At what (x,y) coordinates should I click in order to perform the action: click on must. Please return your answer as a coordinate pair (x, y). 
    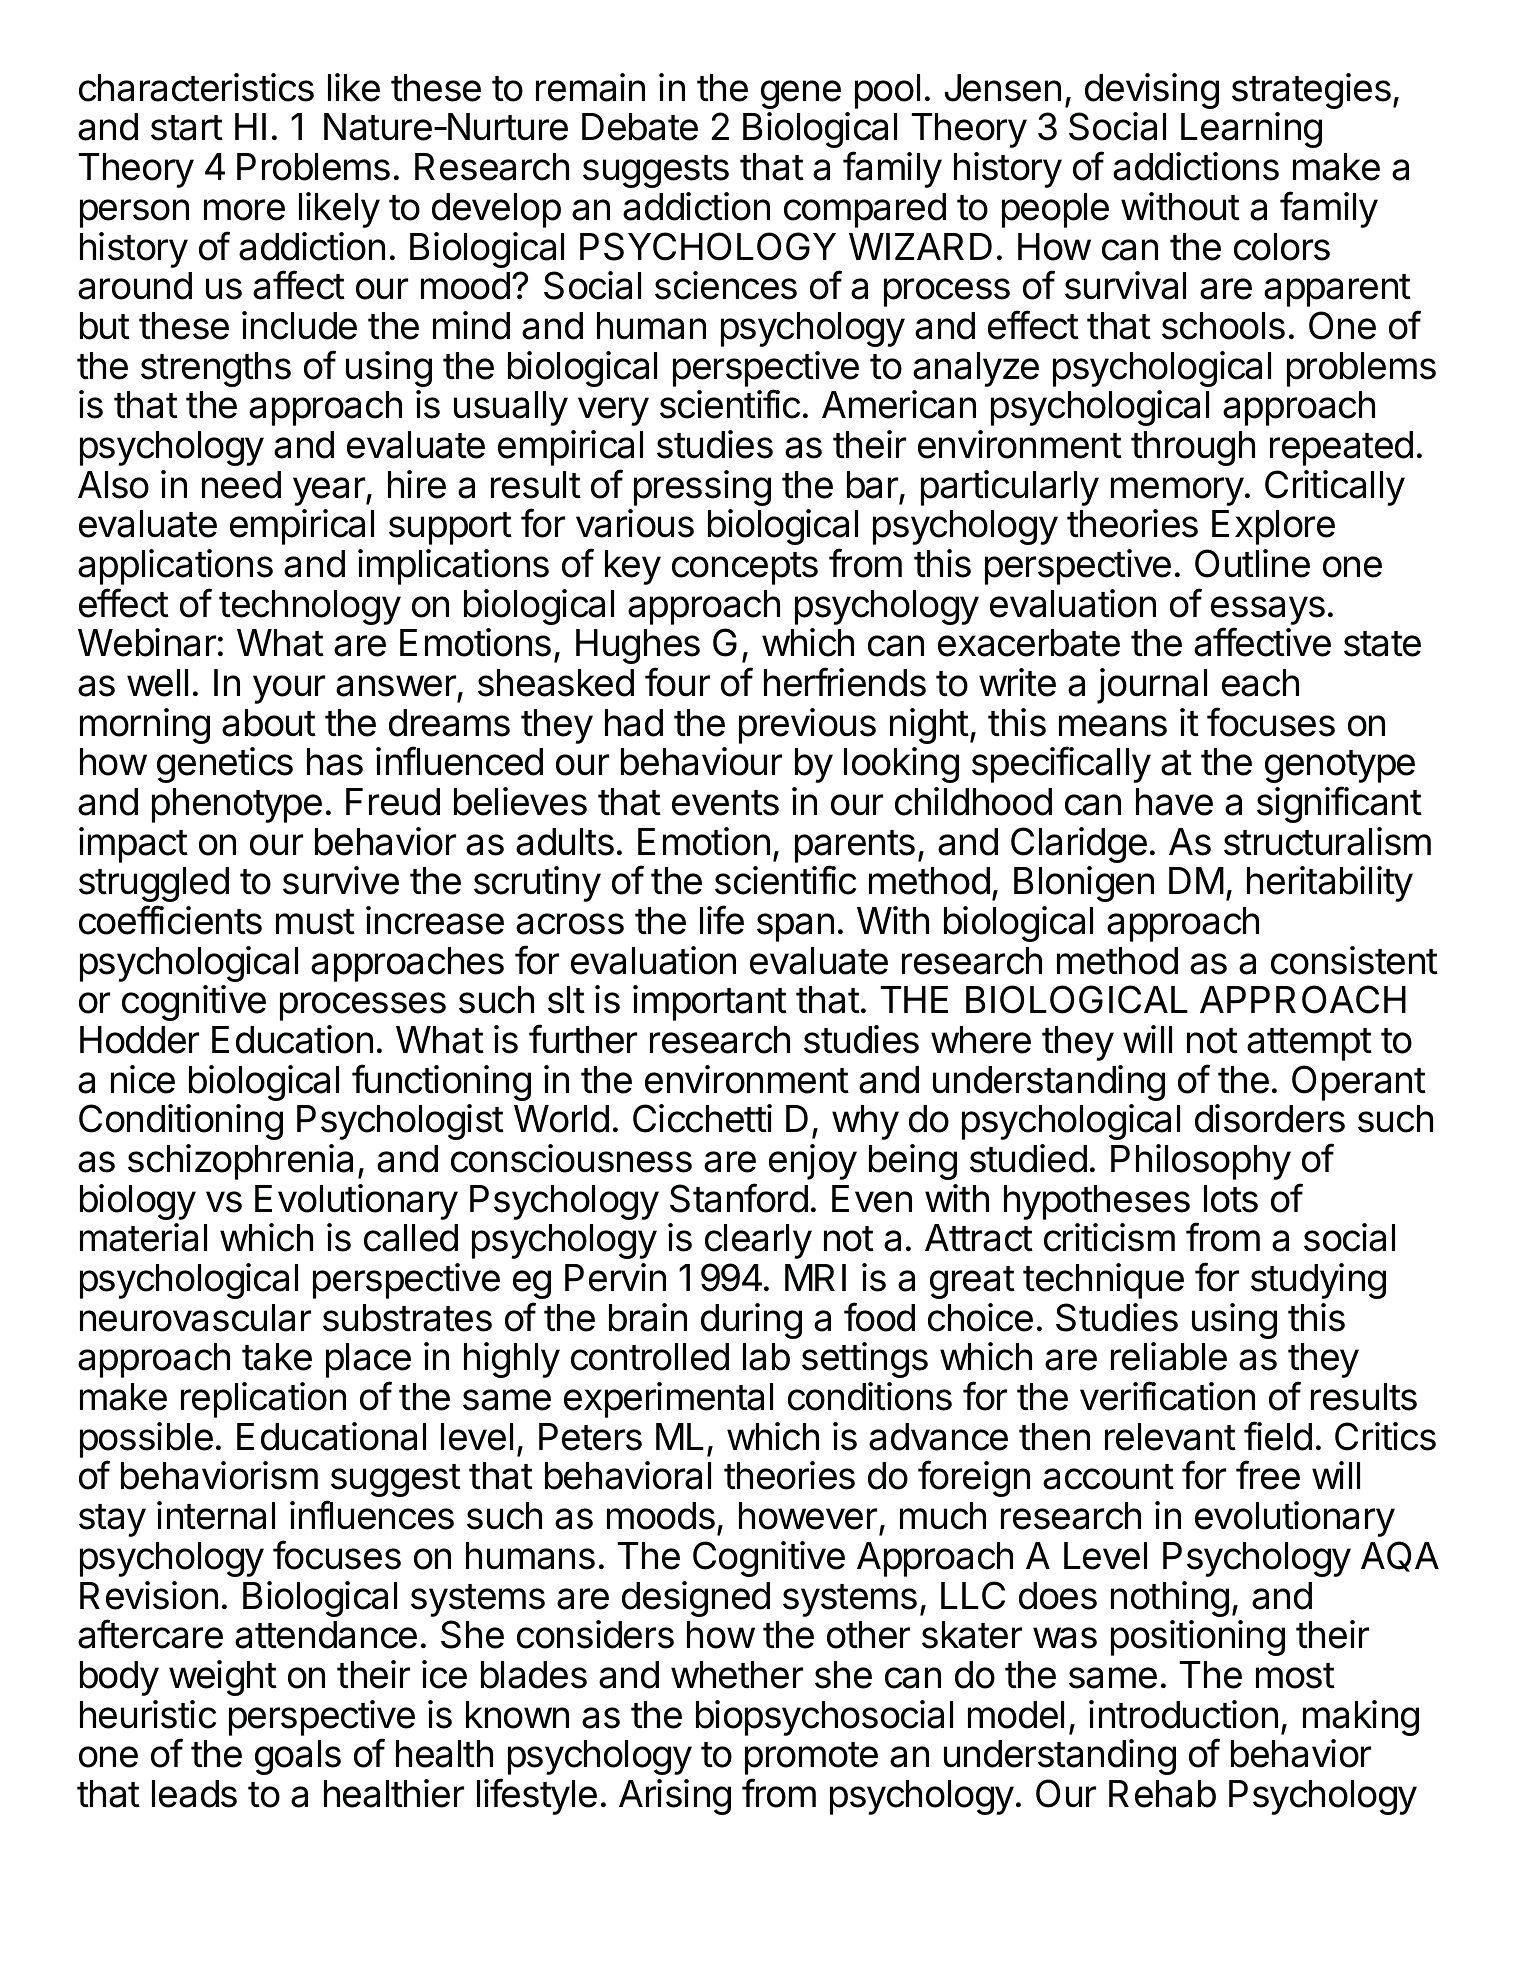
    Looking at the image, I should click on (315, 922).
